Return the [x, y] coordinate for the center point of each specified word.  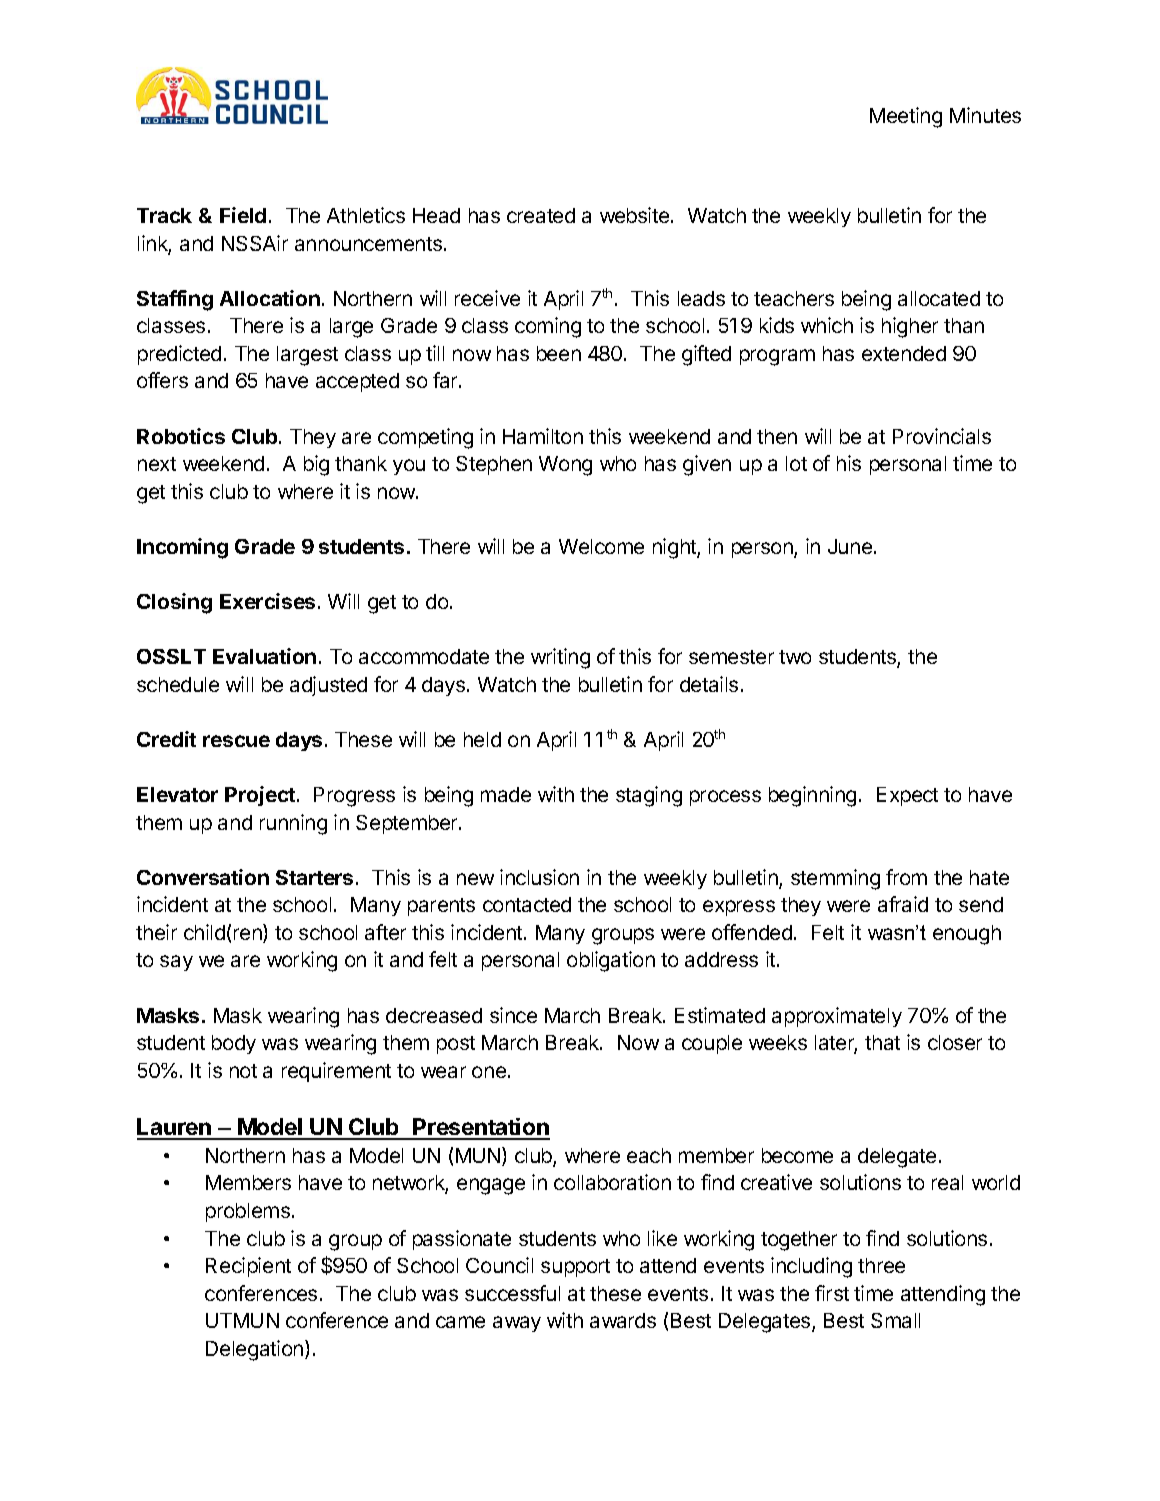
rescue [236, 741]
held [482, 739]
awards [623, 1320]
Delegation [256, 1350]
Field [243, 215]
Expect [907, 796]
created [541, 215]
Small [895, 1320]
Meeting [906, 117]
